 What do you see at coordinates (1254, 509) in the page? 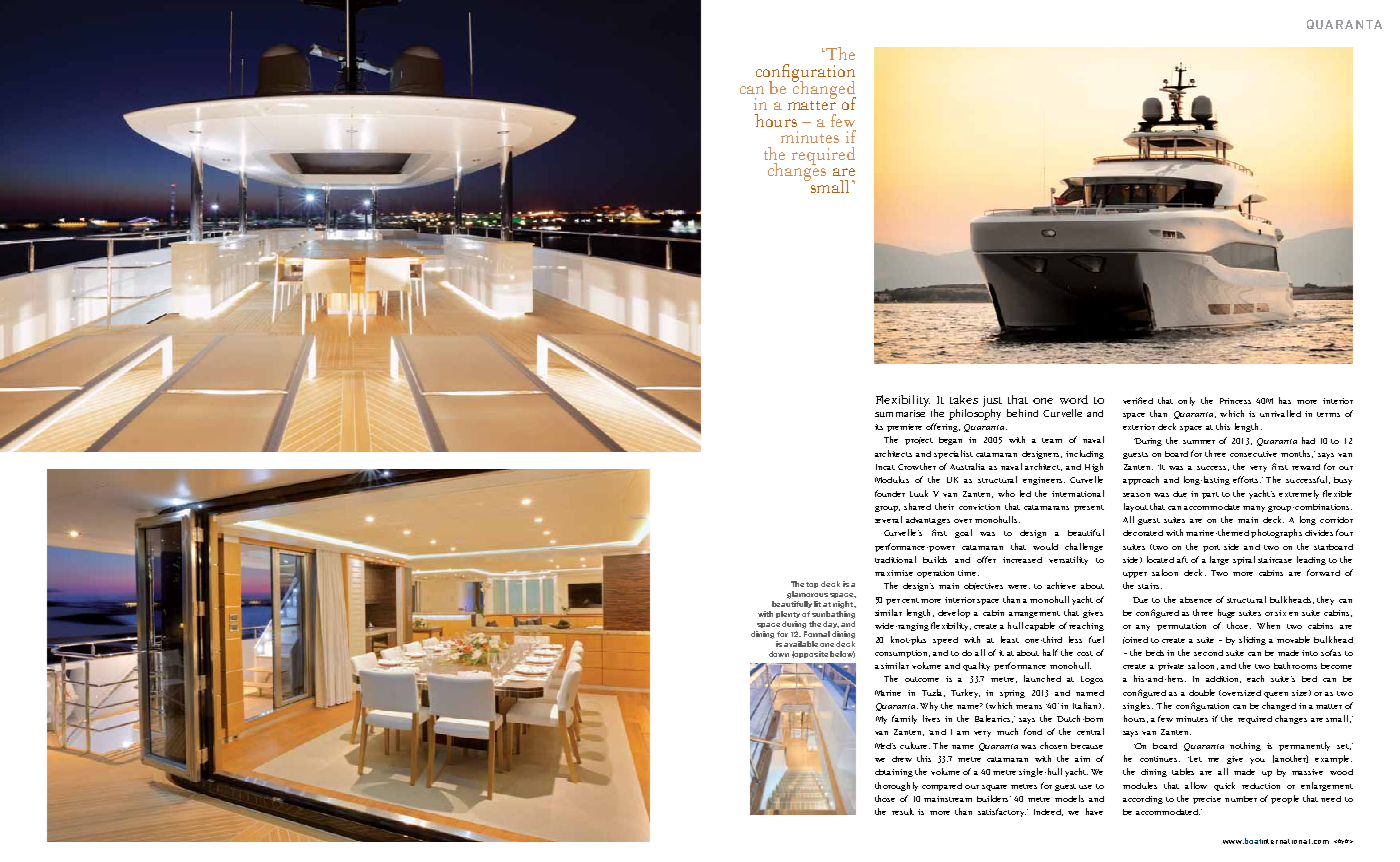
I see `many` at bounding box center [1254, 509].
